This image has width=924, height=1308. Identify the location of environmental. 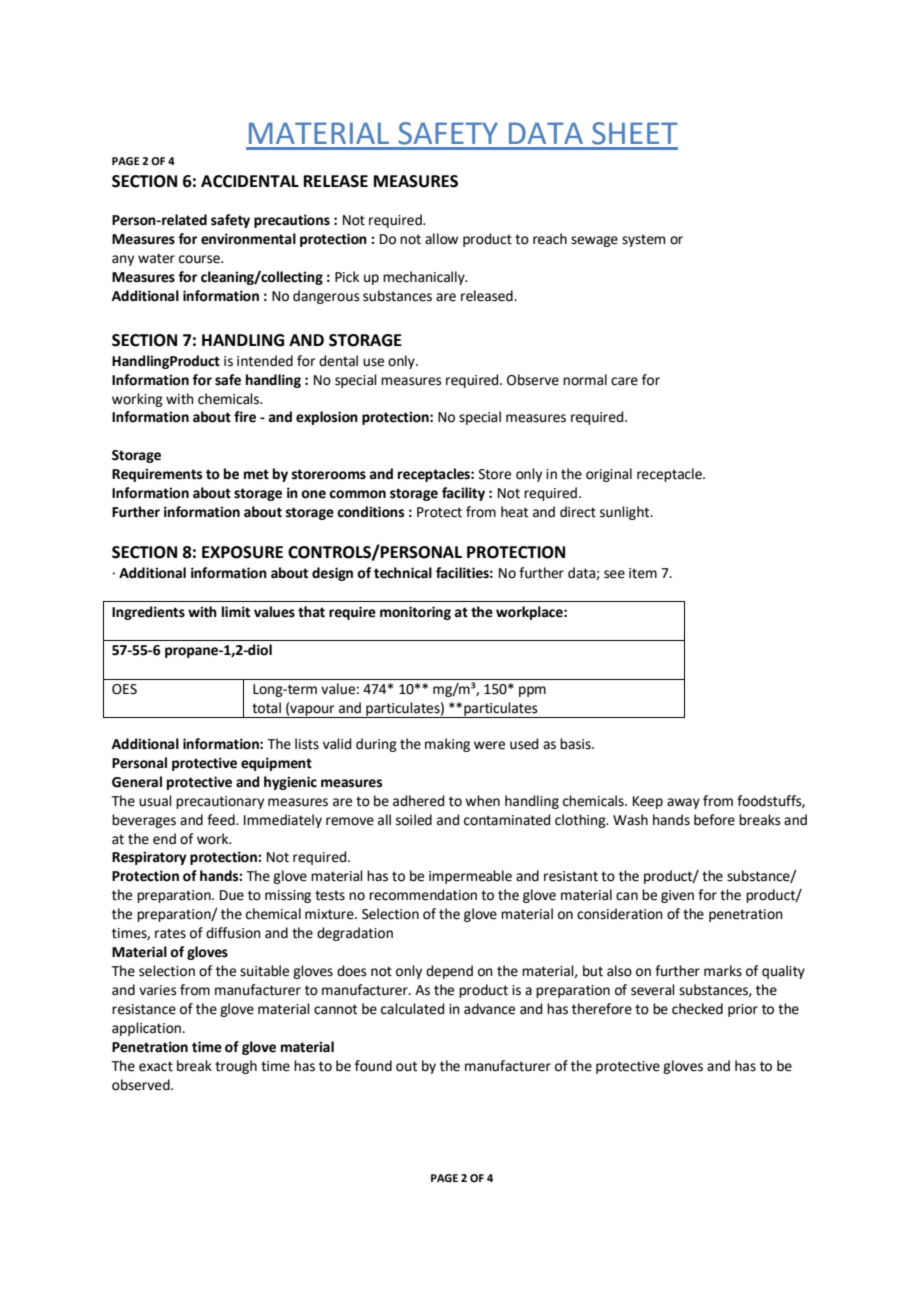
(248, 239).
